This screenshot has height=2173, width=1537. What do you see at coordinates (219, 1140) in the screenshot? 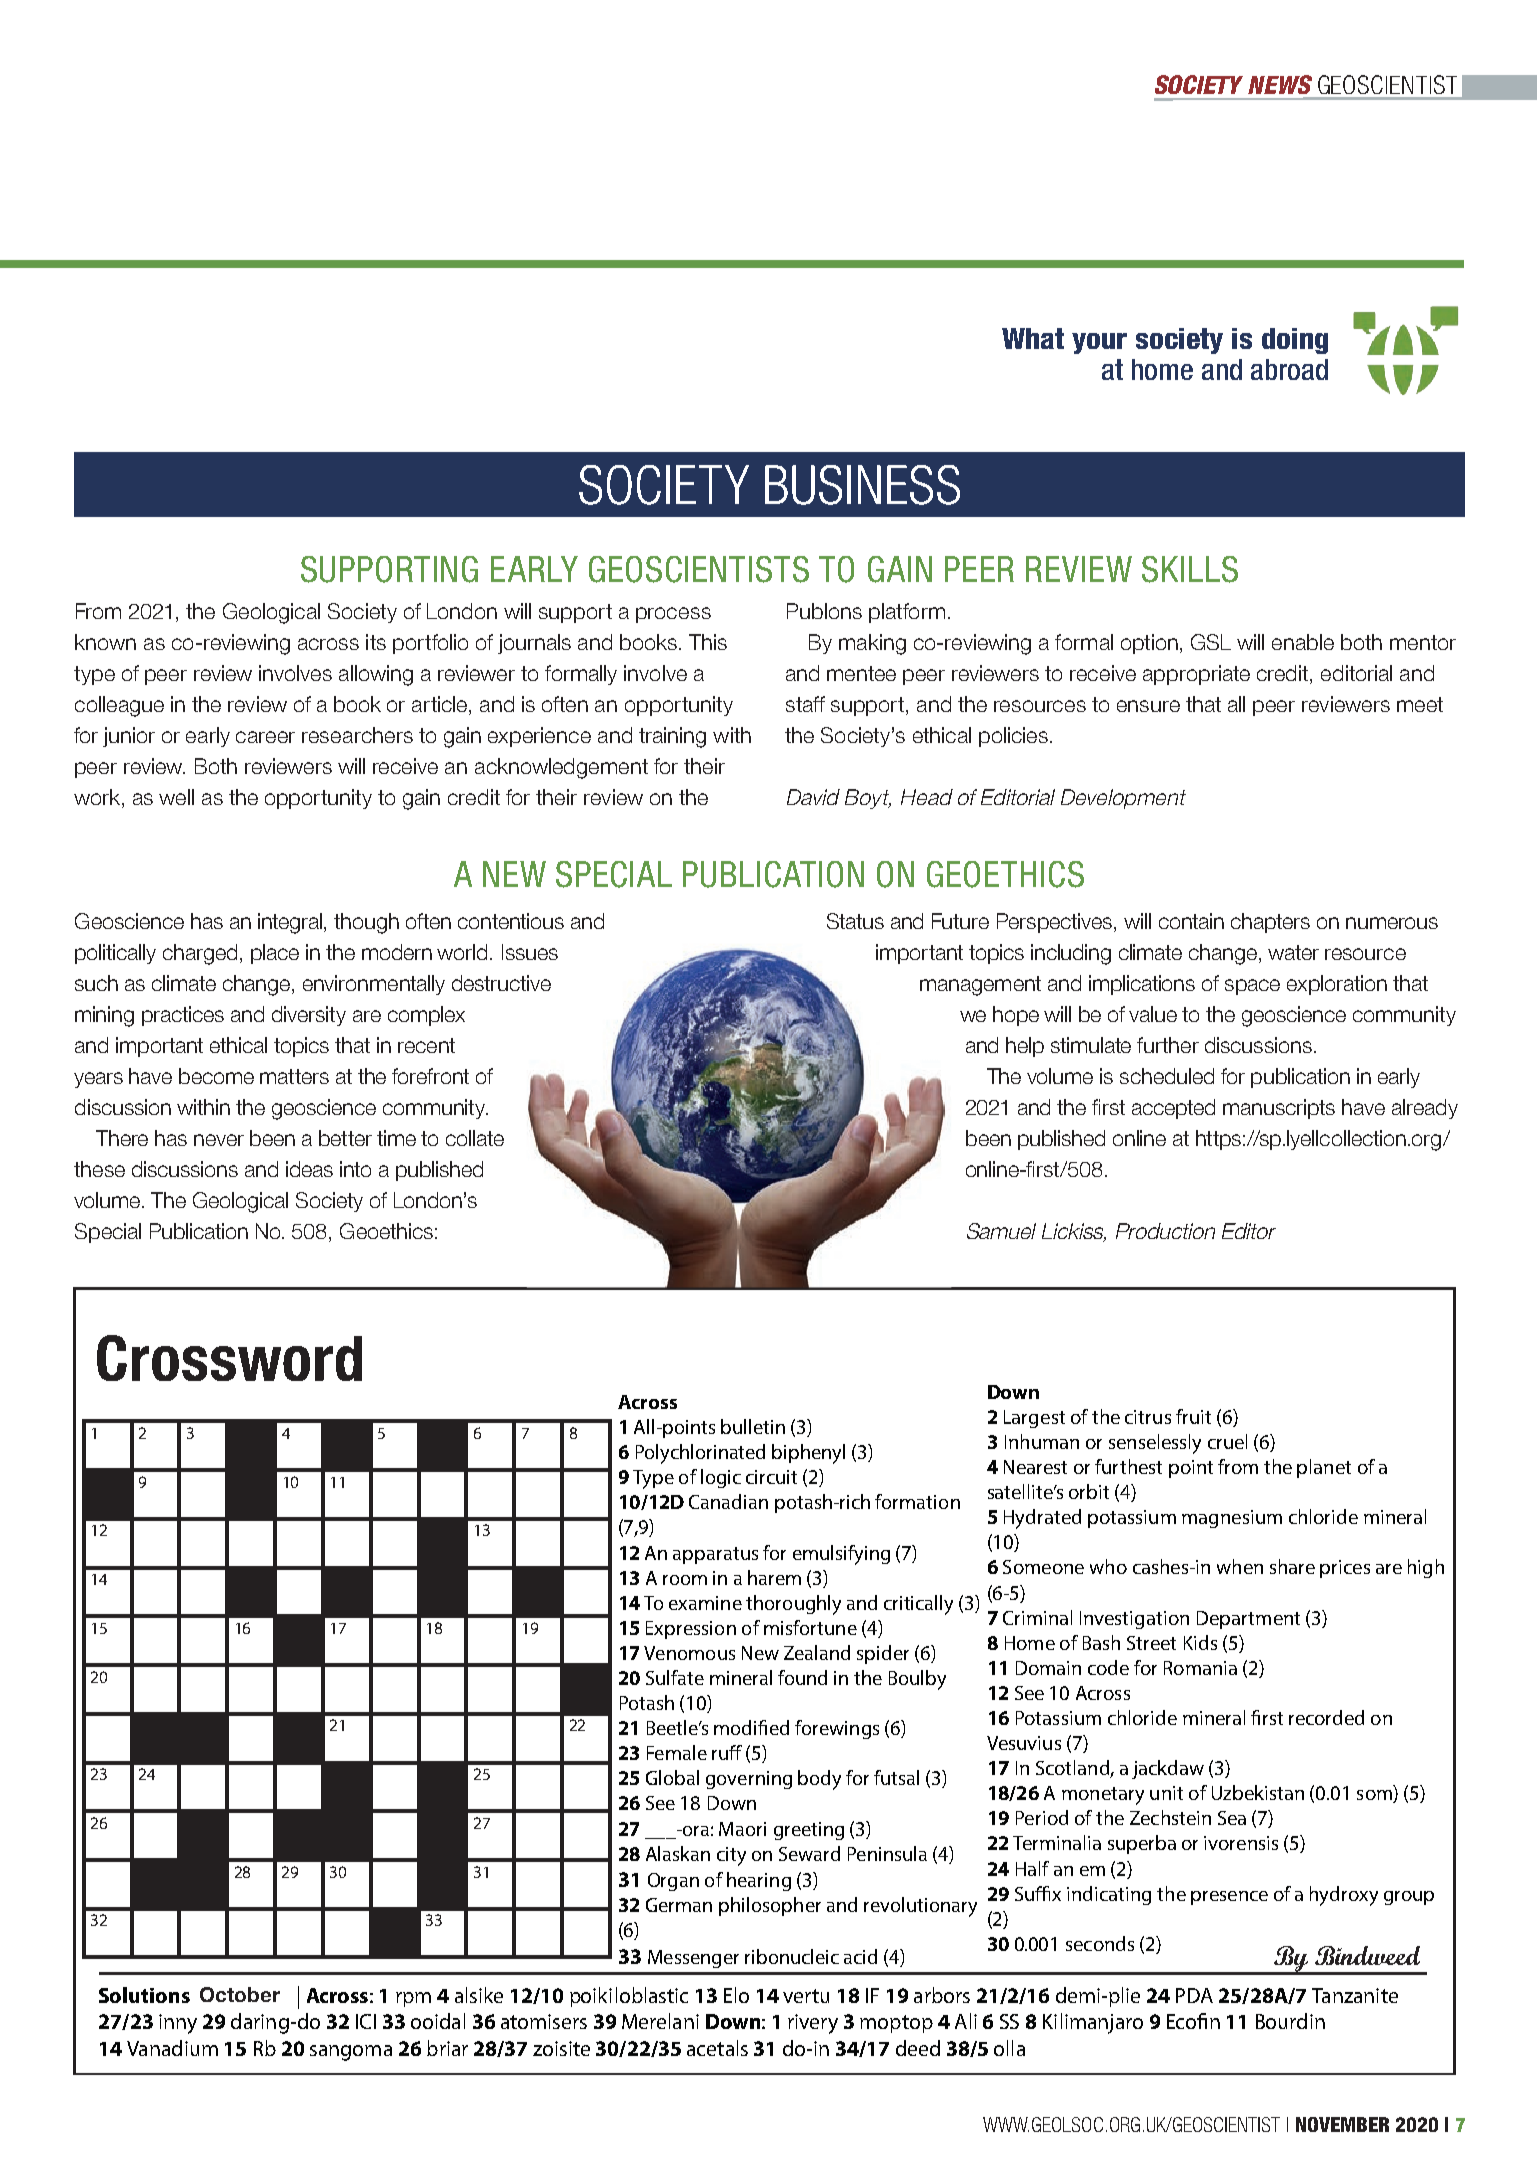
I see `never` at bounding box center [219, 1140].
